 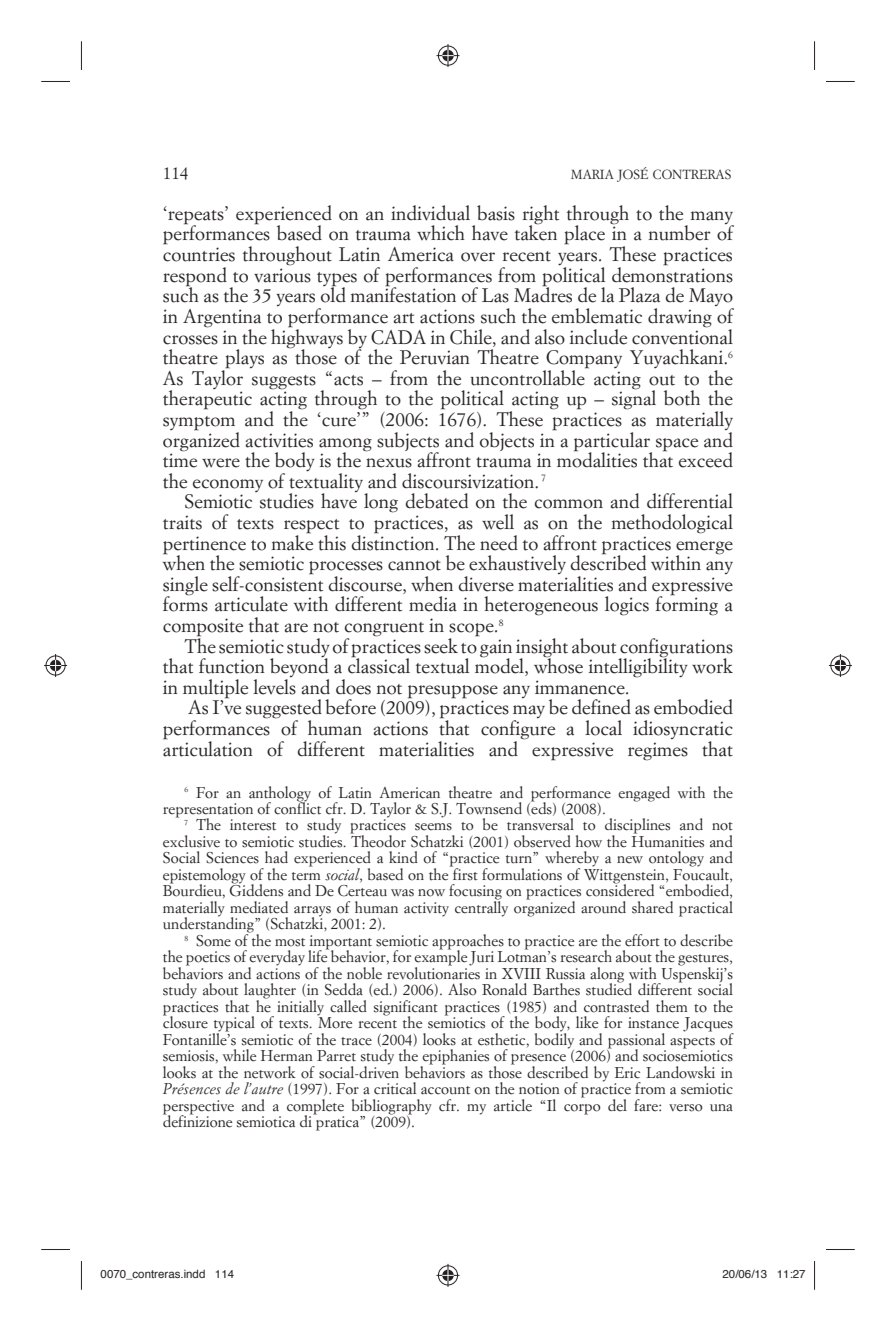 I want to click on number, so click(x=679, y=233).
